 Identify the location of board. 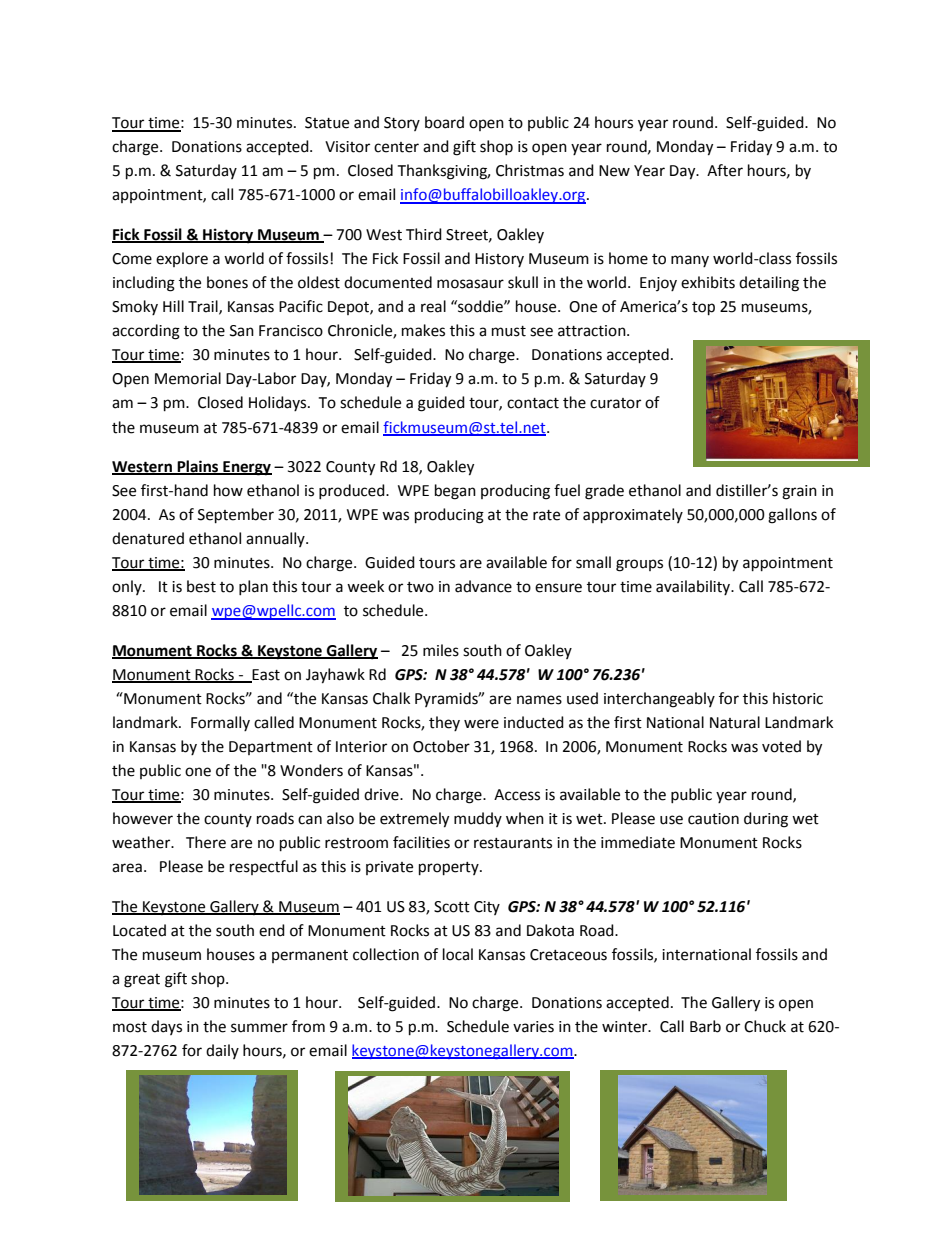
(444, 122).
